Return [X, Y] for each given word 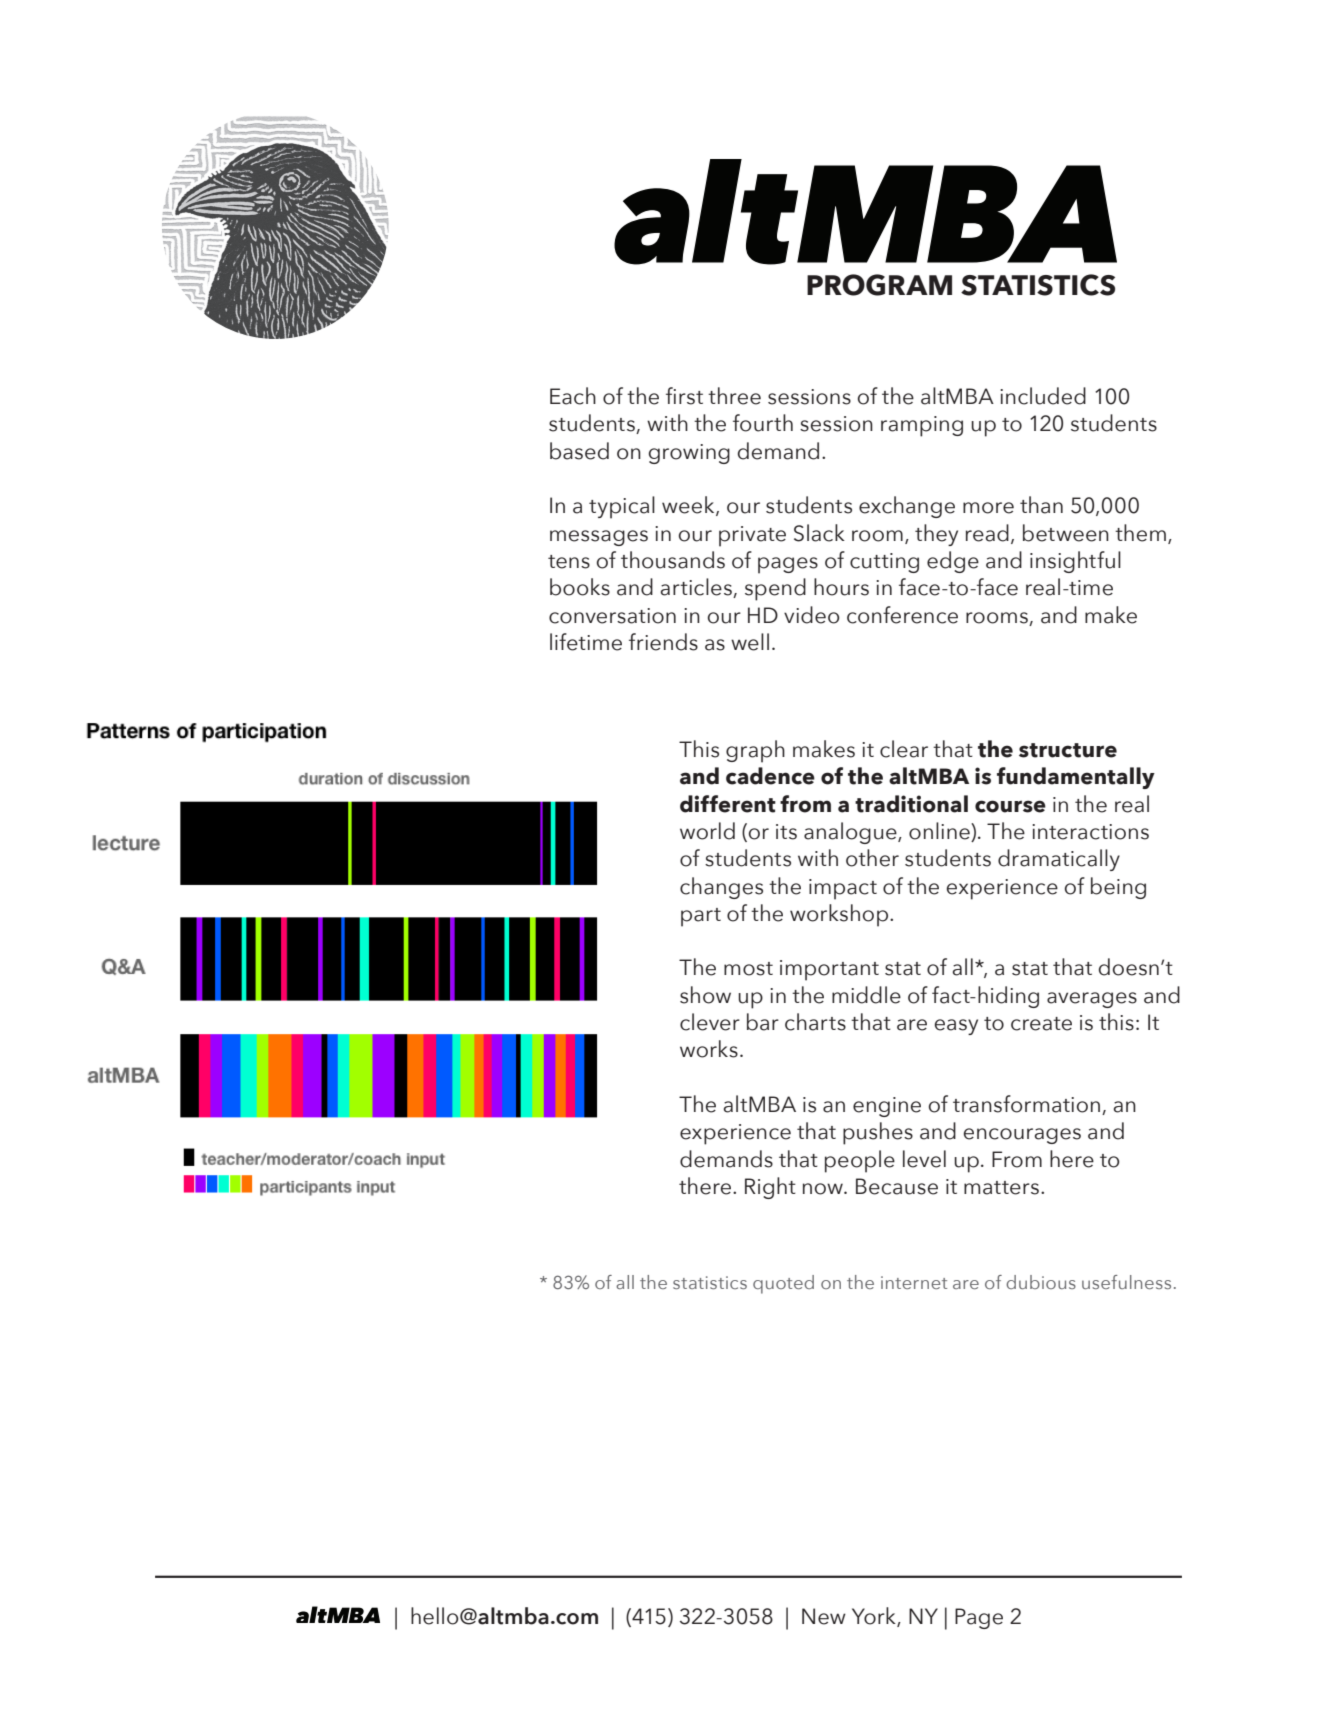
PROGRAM [879, 285]
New [824, 1616]
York [875, 1617]
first [684, 396]
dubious [1041, 1282]
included [1043, 396]
